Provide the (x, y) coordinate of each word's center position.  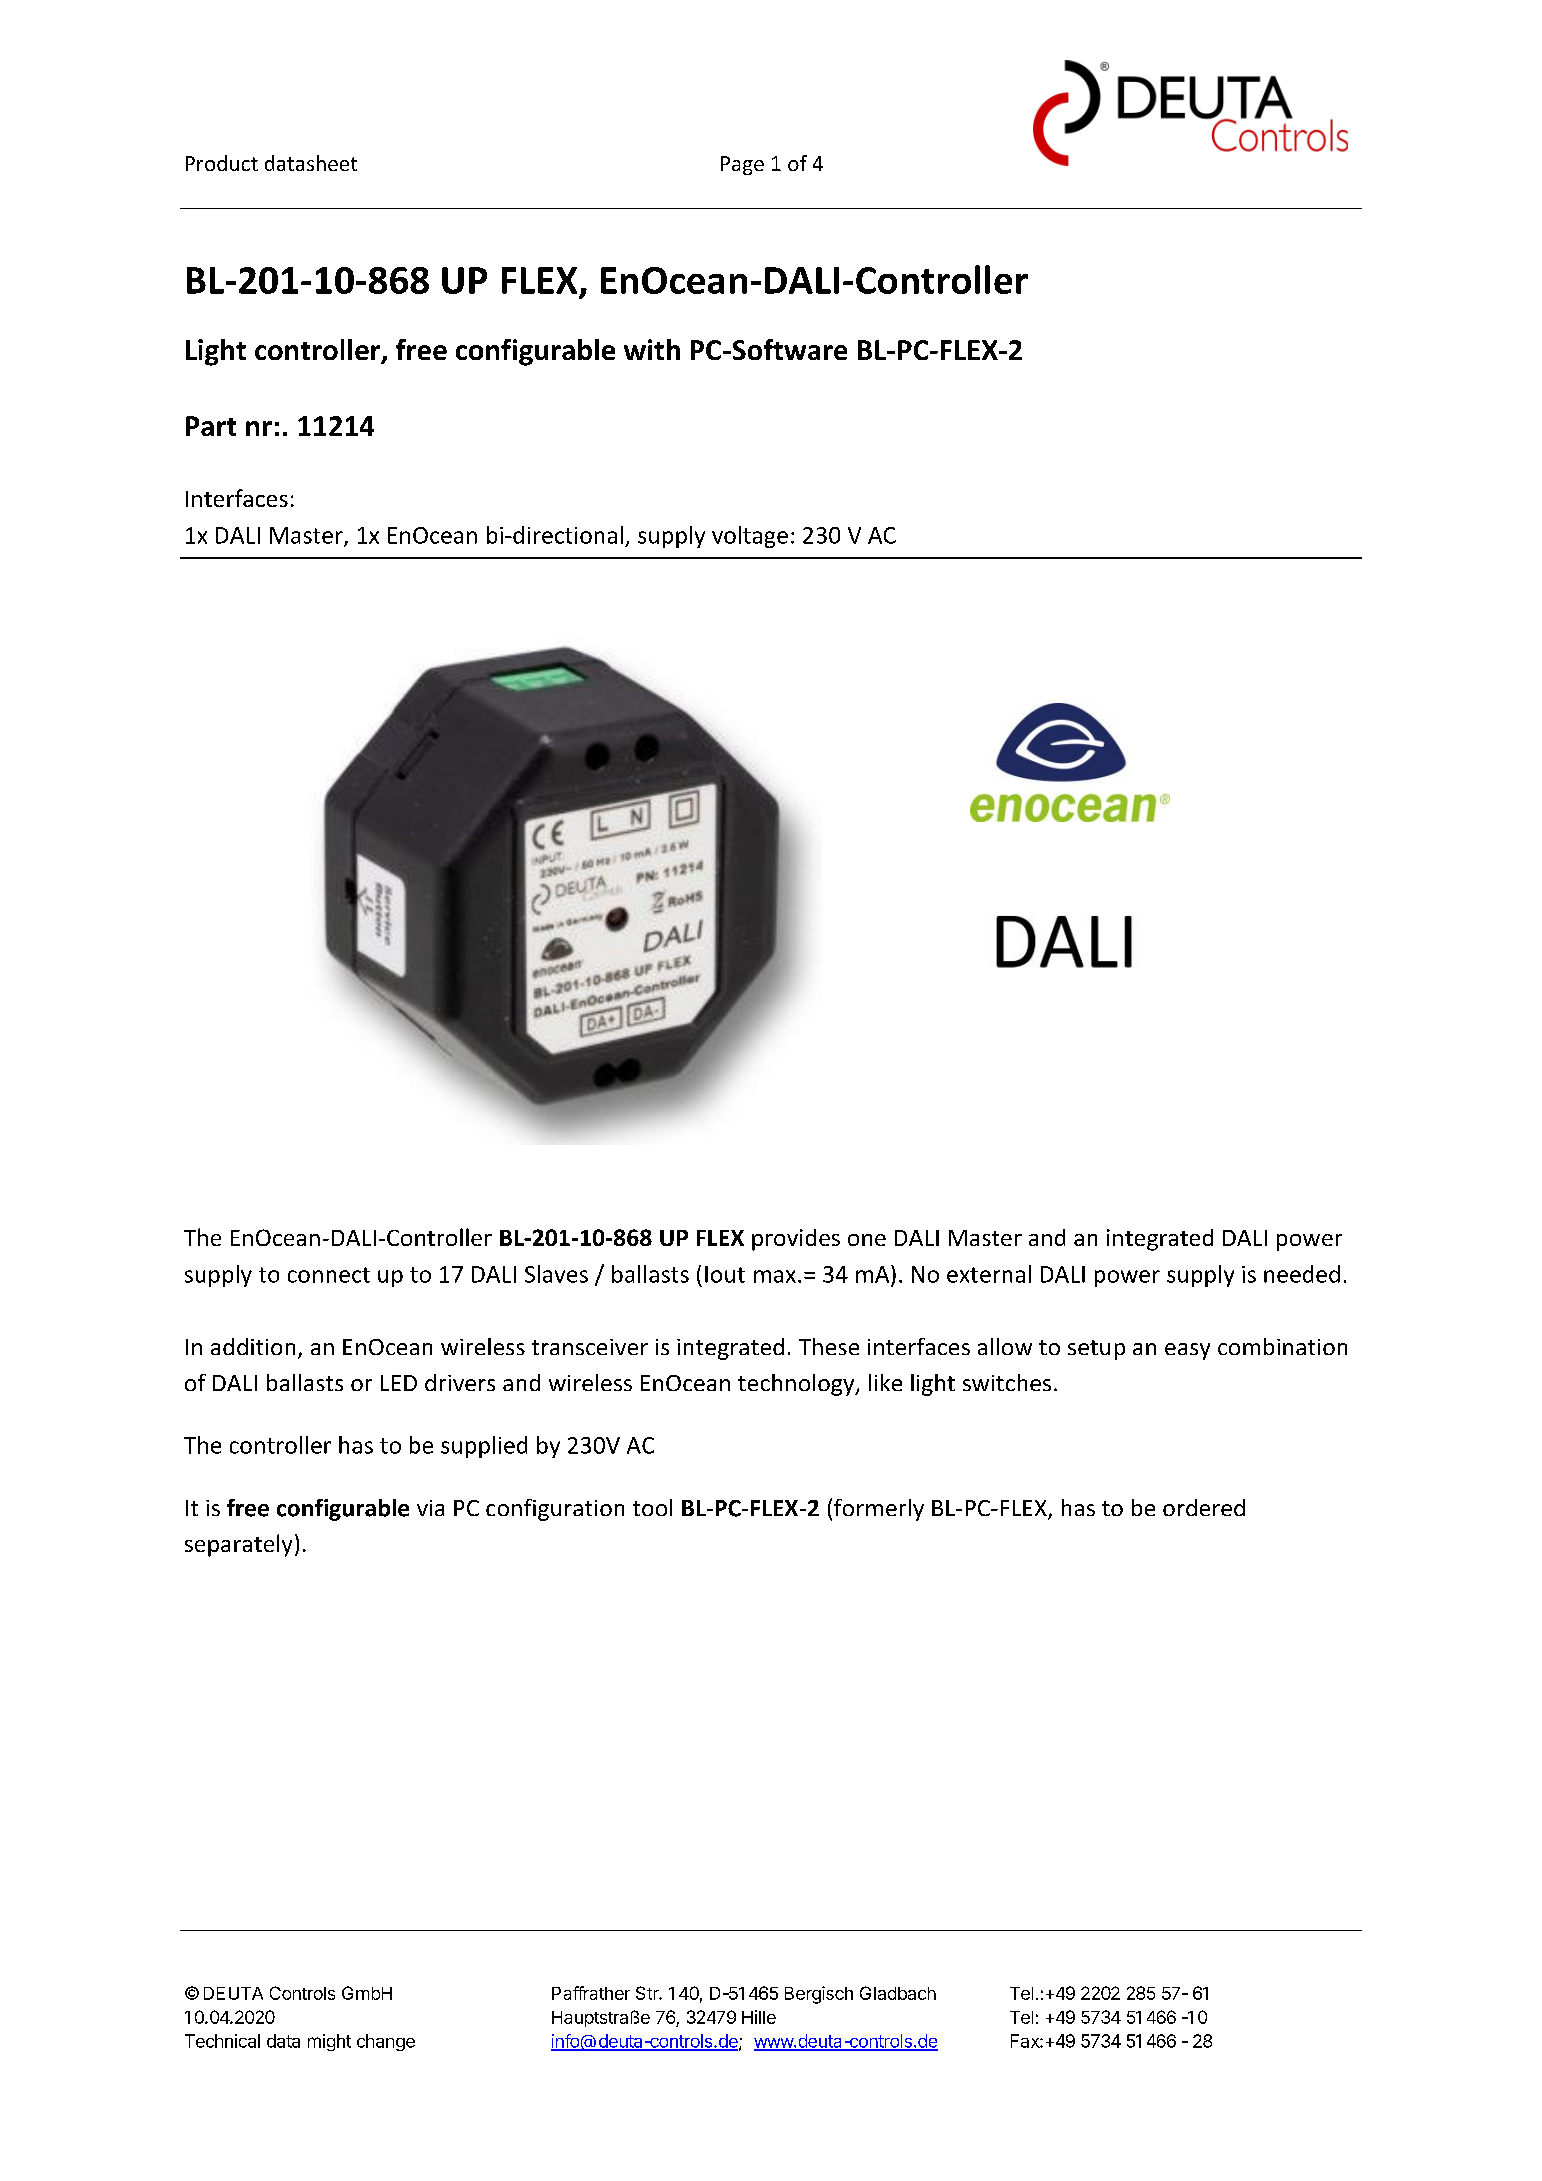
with (652, 349)
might (329, 2042)
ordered (1204, 1507)
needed (1302, 1274)
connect (329, 1275)
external (989, 1274)
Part (211, 426)
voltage (750, 537)
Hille (759, 2017)
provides (796, 1240)
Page (742, 165)
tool (652, 1507)
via (430, 1508)
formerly (879, 1510)
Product (222, 163)
